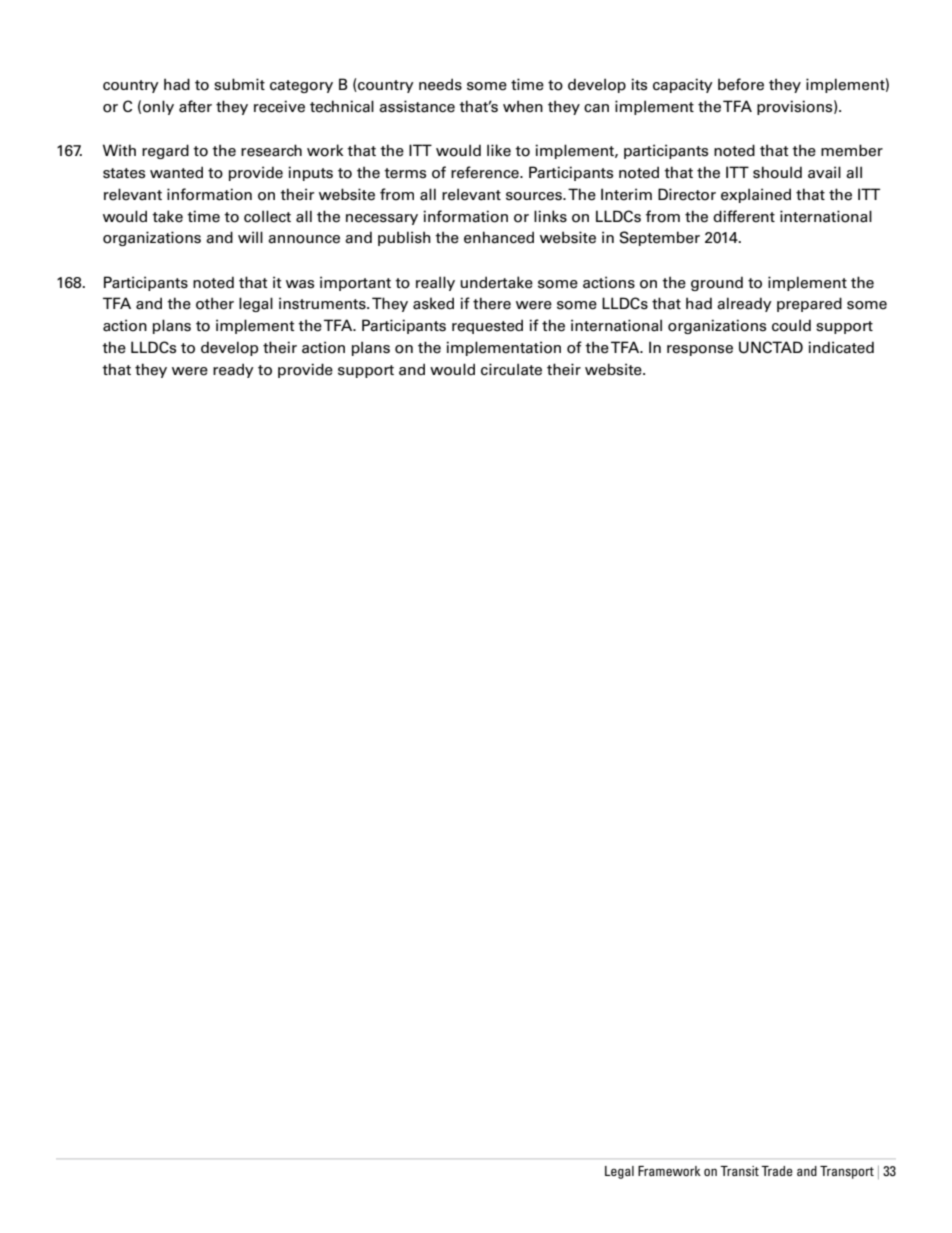  What do you see at coordinates (700, 350) in the page?
I see `response` at bounding box center [700, 350].
